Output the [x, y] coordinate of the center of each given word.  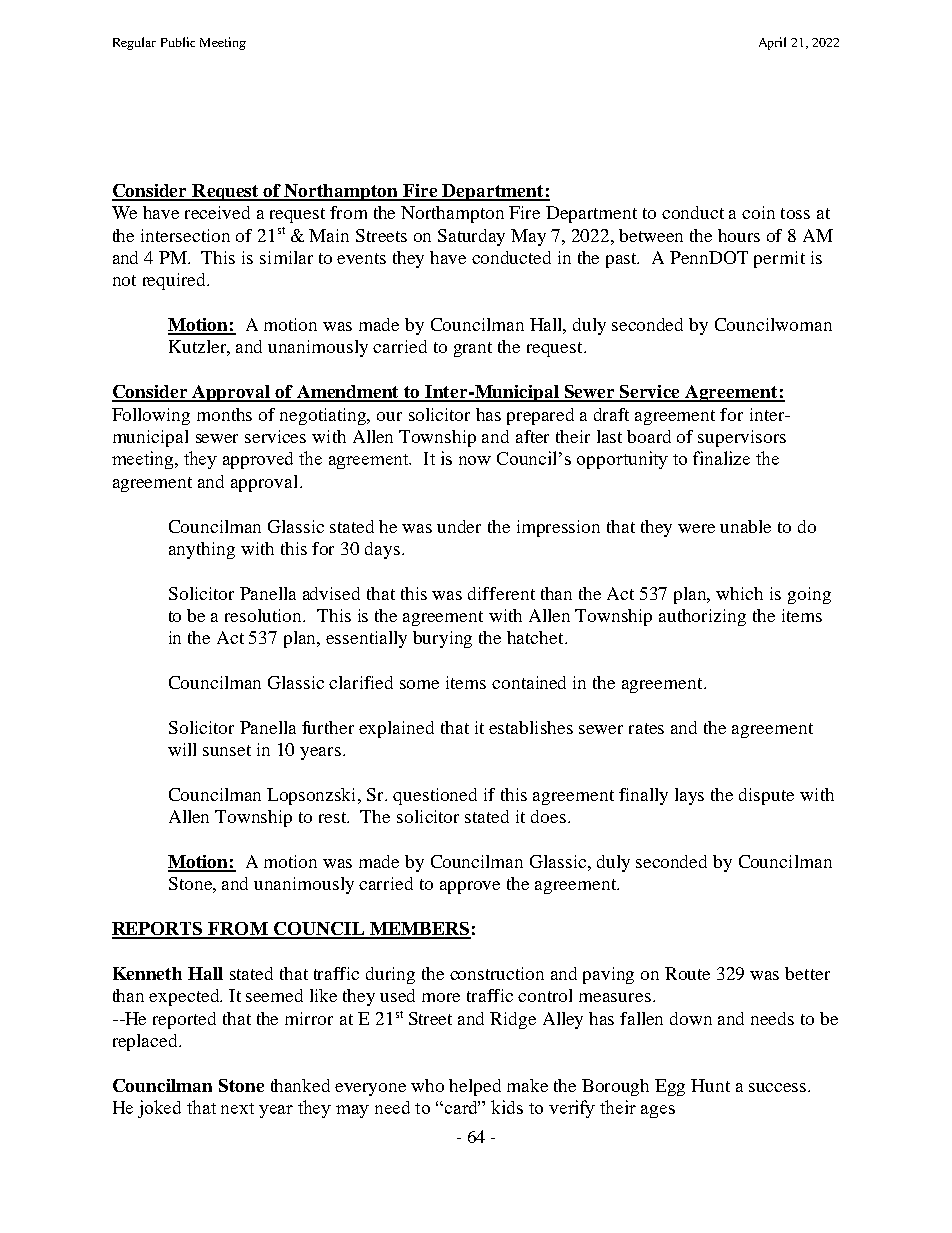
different [501, 593]
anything [202, 550]
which [739, 593]
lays [689, 796]
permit [779, 259]
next [237, 1108]
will [182, 749]
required [176, 281]
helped [475, 1087]
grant [473, 349]
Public [178, 42]
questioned [435, 796]
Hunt [710, 1085]
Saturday [471, 237]
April [772, 43]
